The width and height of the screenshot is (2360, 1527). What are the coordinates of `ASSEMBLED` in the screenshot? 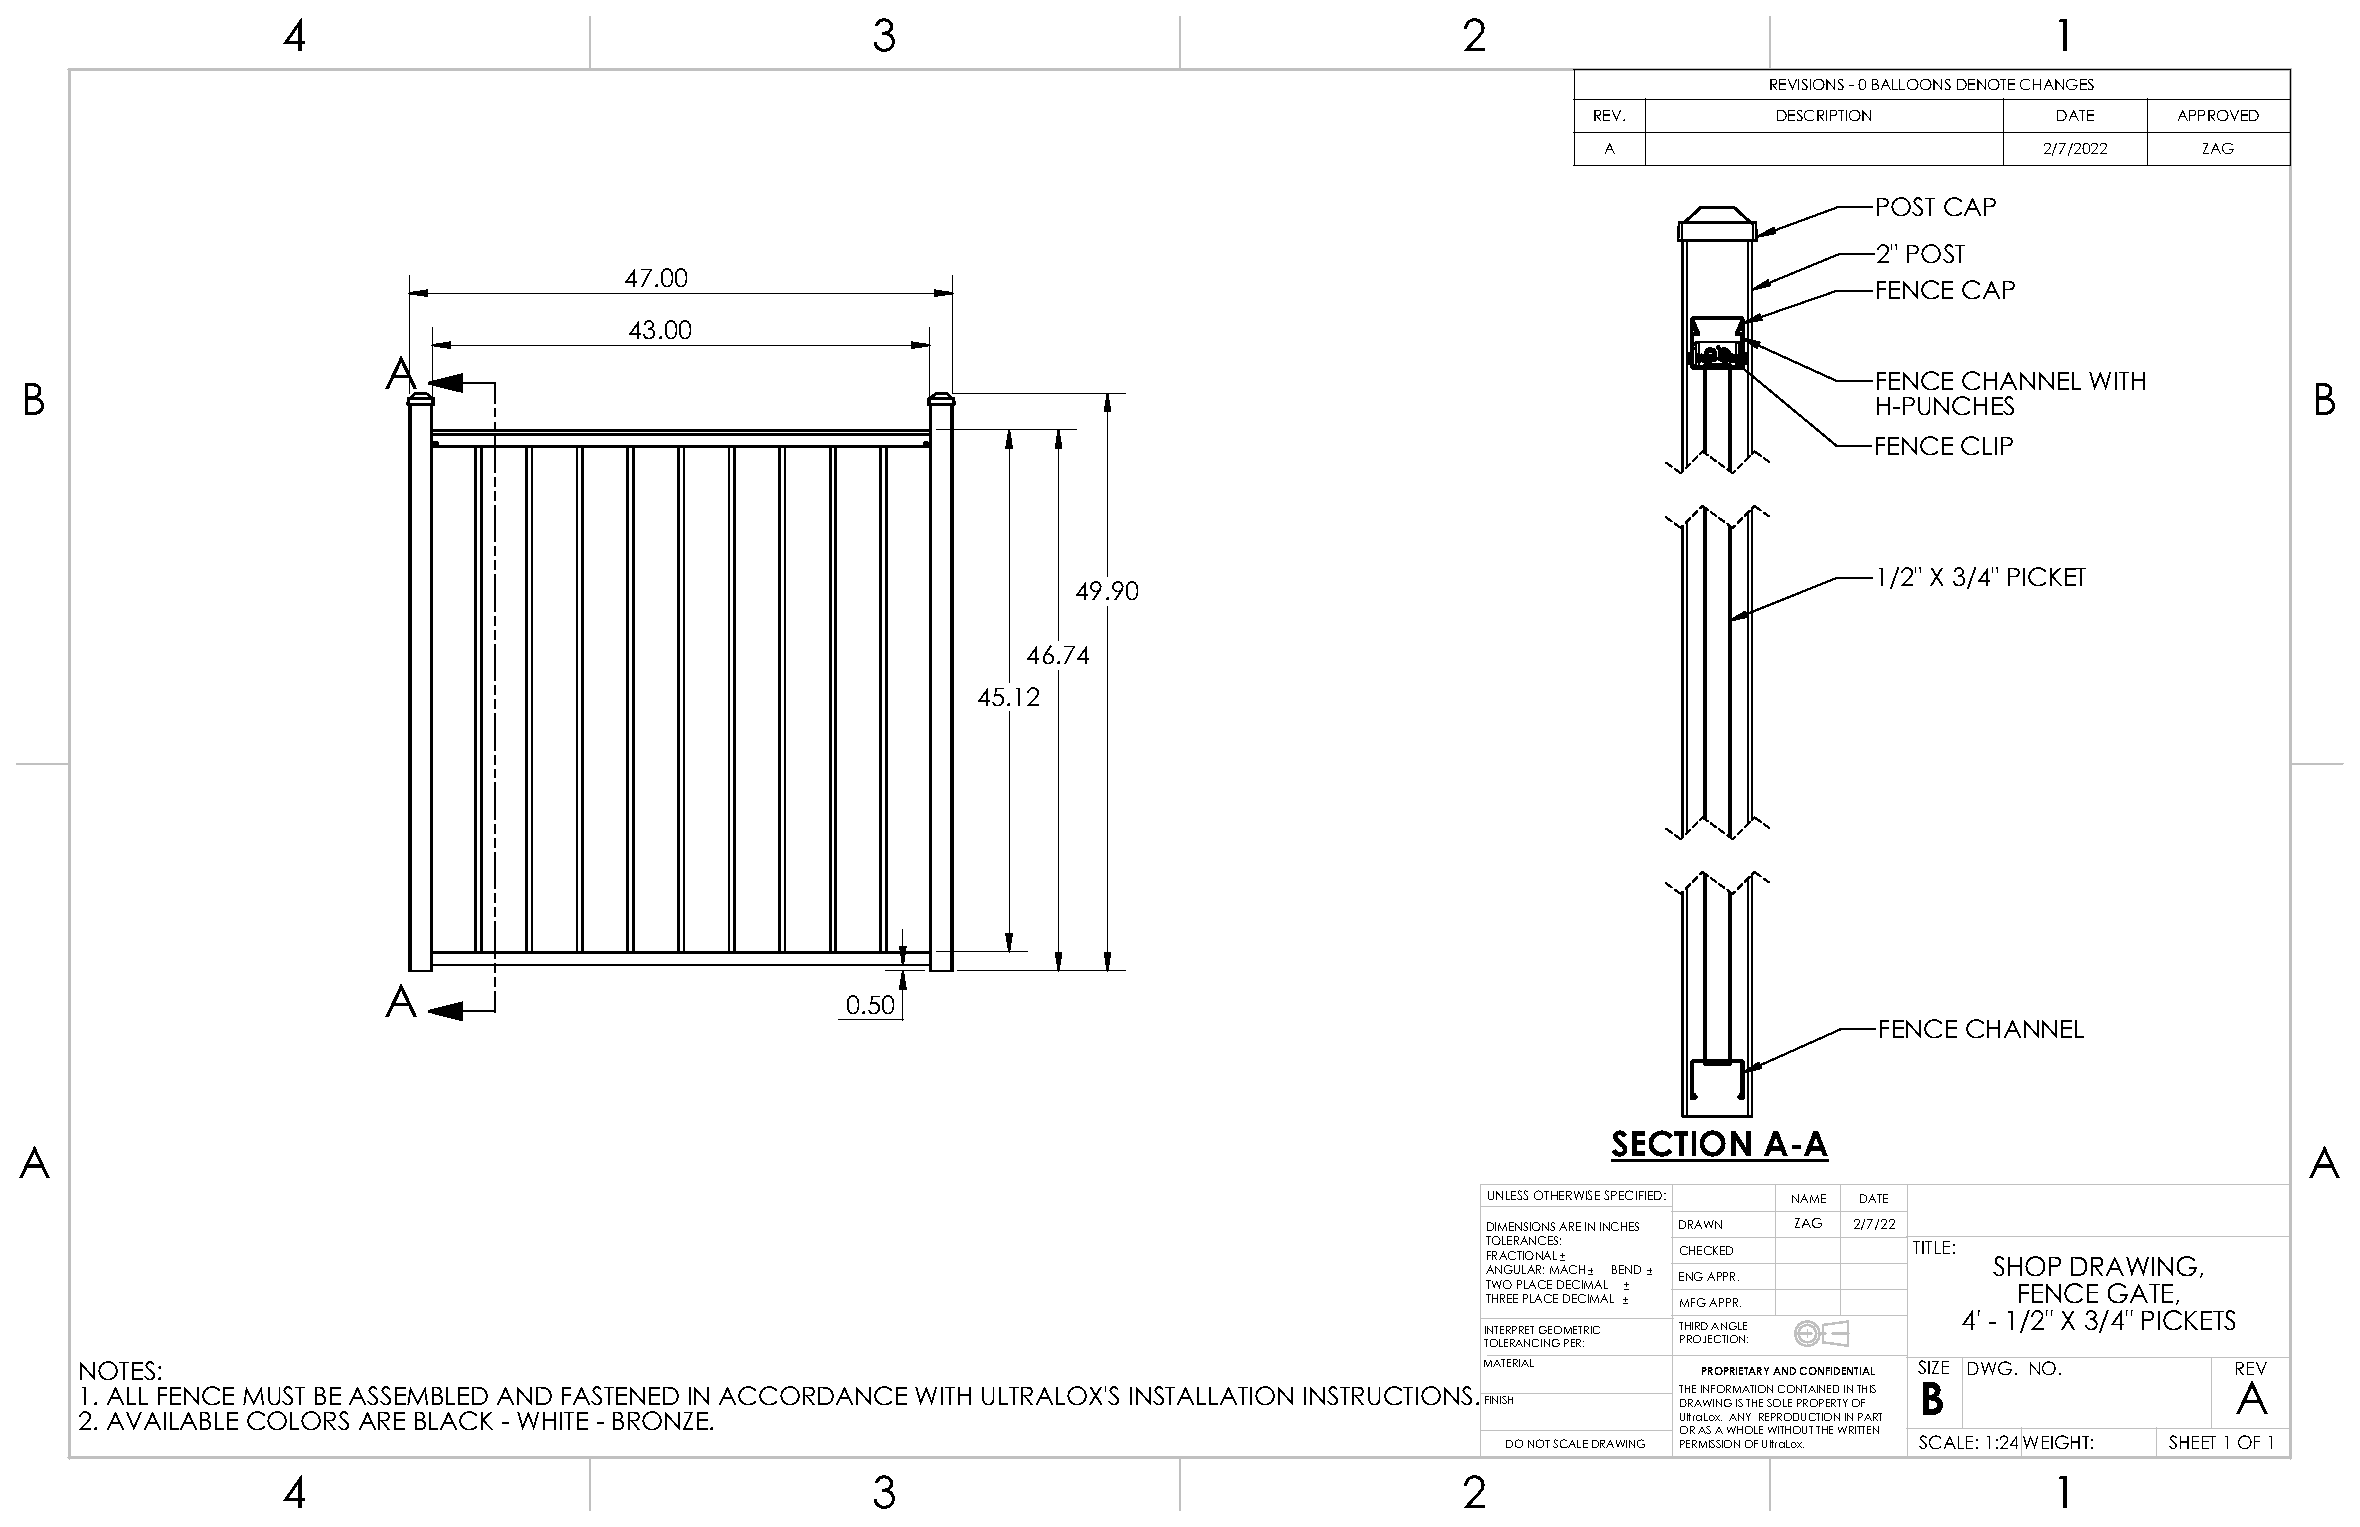 It's located at (418, 1395).
